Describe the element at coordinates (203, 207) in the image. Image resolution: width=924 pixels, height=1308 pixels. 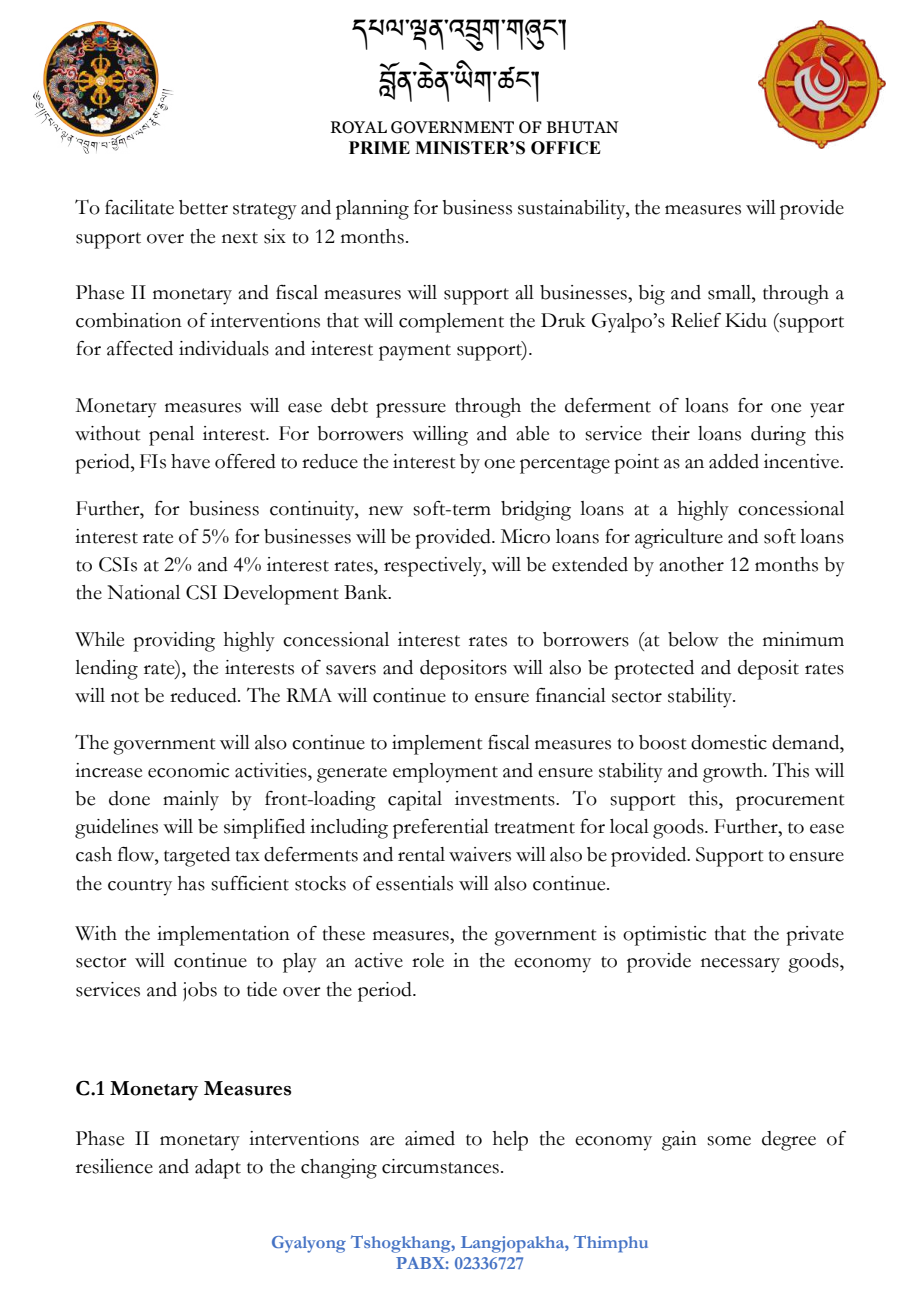
I see `better` at that location.
